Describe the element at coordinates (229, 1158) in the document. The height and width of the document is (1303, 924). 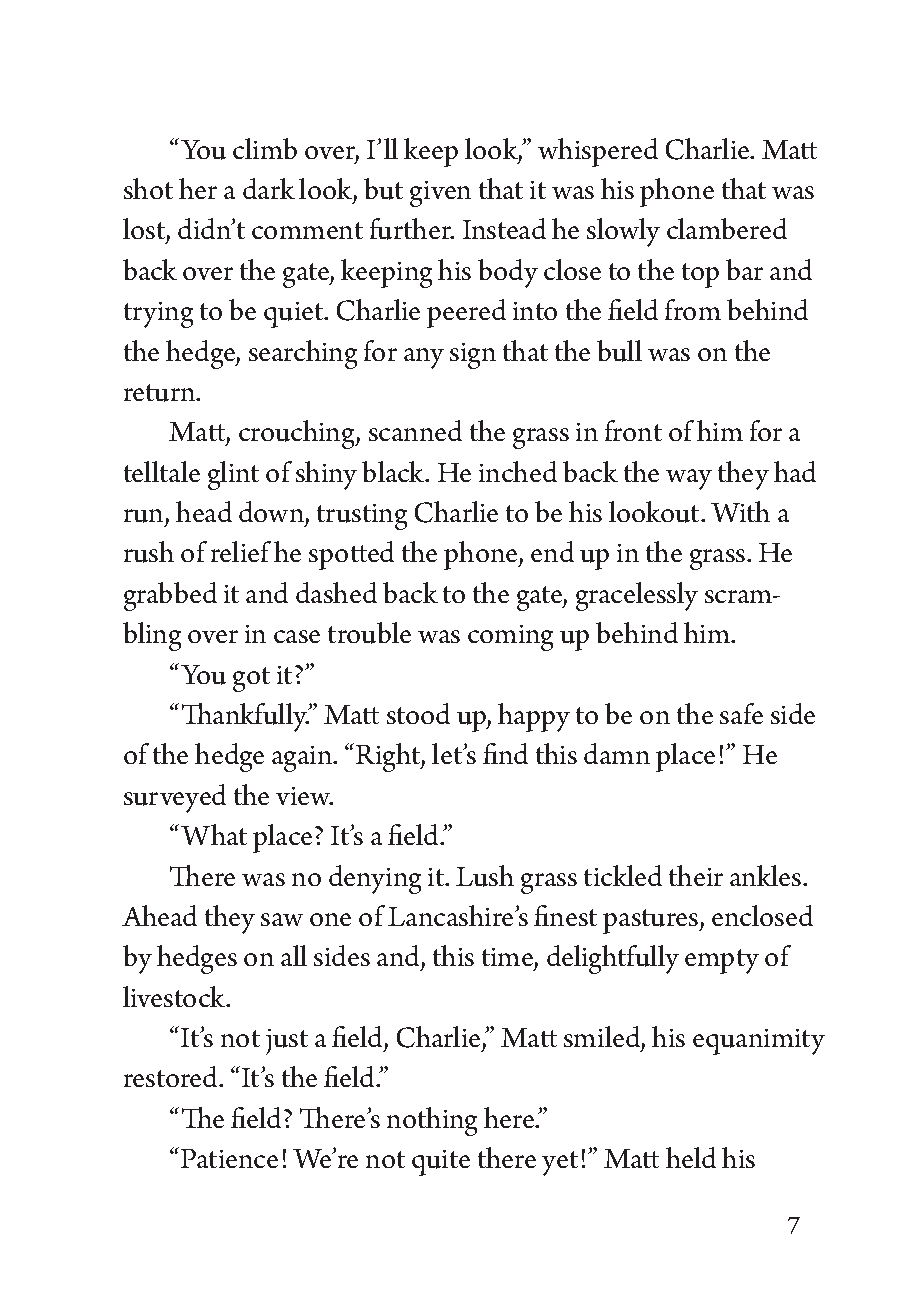
I see `Patience` at that location.
